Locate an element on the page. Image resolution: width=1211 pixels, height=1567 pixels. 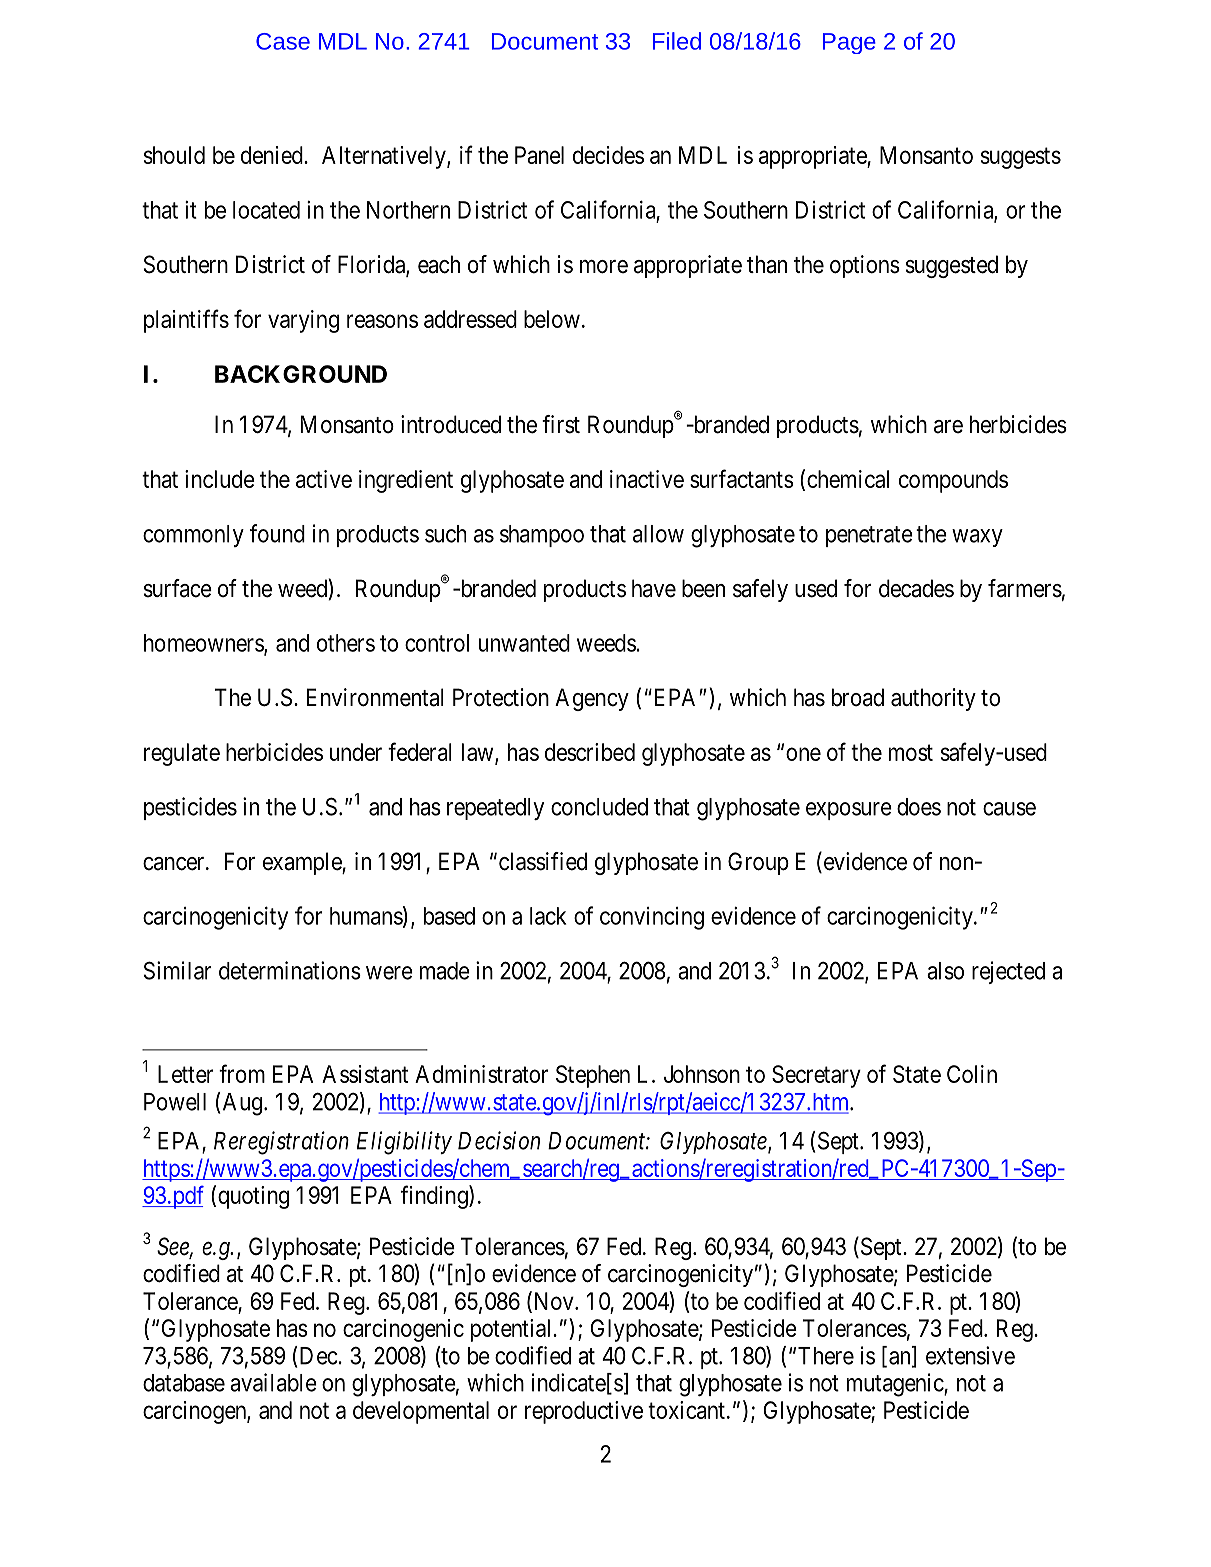
Page is located at coordinates (849, 43).
